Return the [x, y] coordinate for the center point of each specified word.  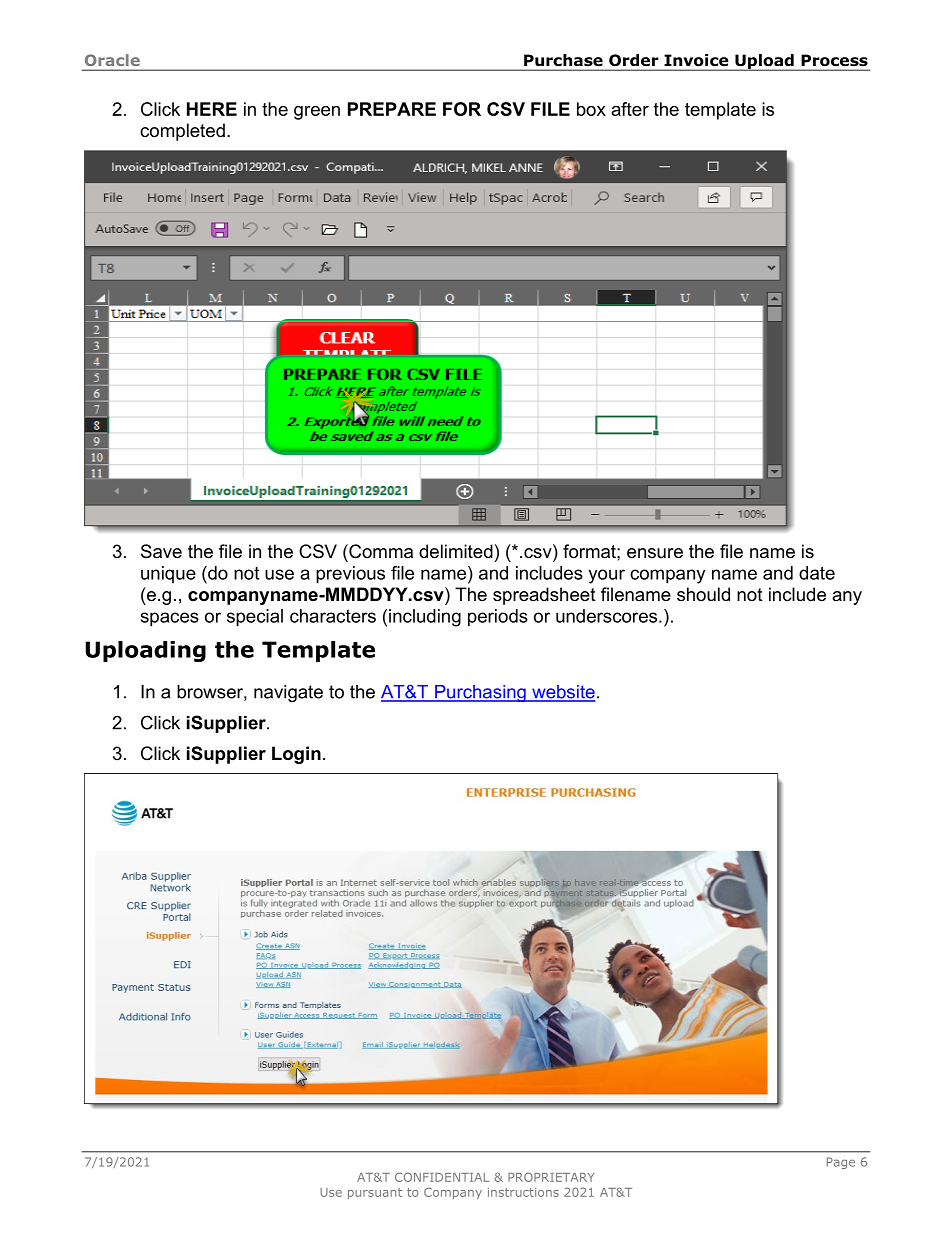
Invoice [696, 60]
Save [161, 551]
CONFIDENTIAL [442, 1177]
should [703, 594]
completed [182, 132]
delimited [456, 551]
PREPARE [392, 109]
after [630, 109]
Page [841, 1163]
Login [296, 755]
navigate [288, 693]
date [817, 573]
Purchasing [480, 693]
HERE [212, 109]
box [591, 109]
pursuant [375, 1193]
